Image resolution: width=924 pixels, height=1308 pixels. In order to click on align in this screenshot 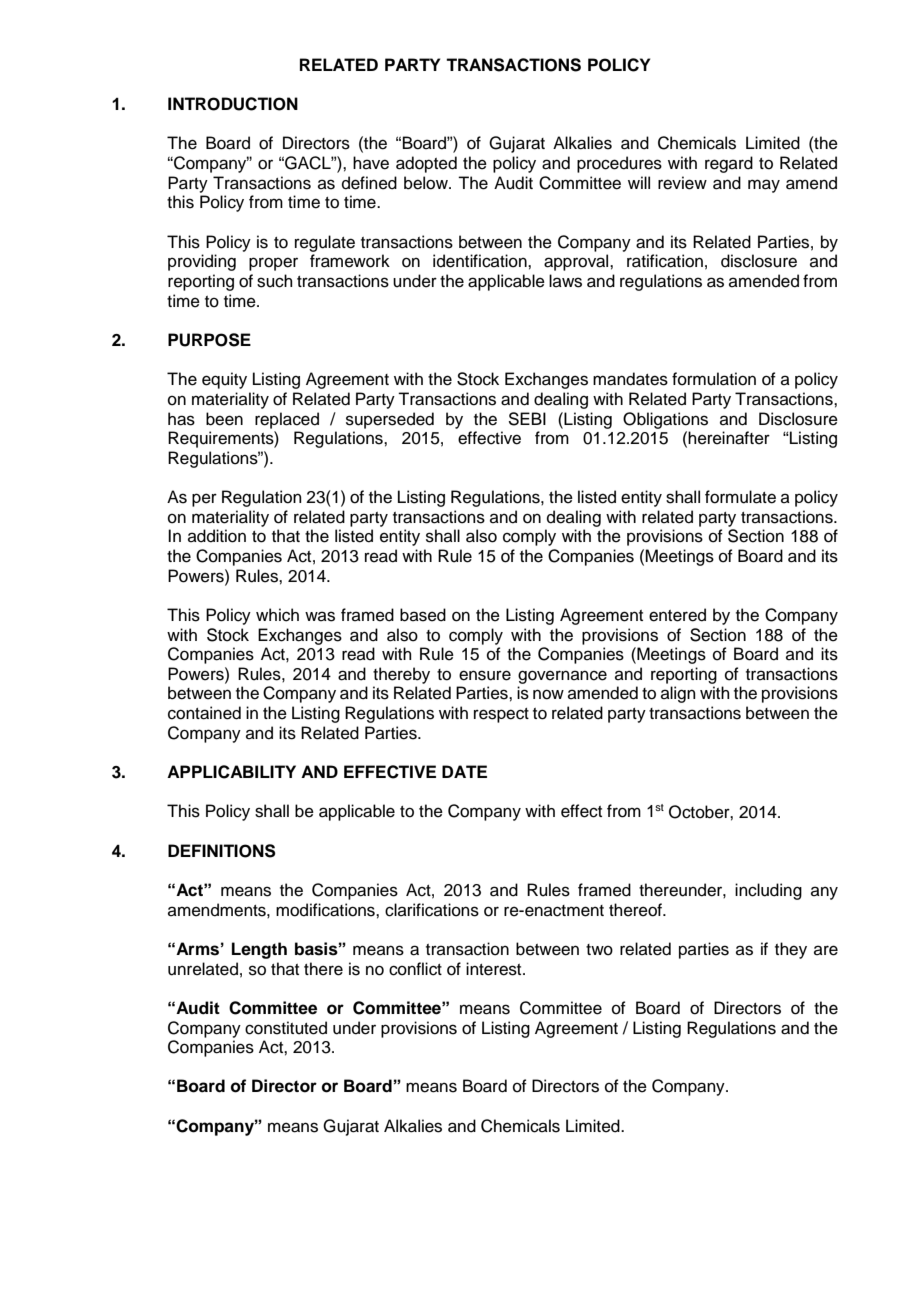, I will do `click(678, 694)`.
